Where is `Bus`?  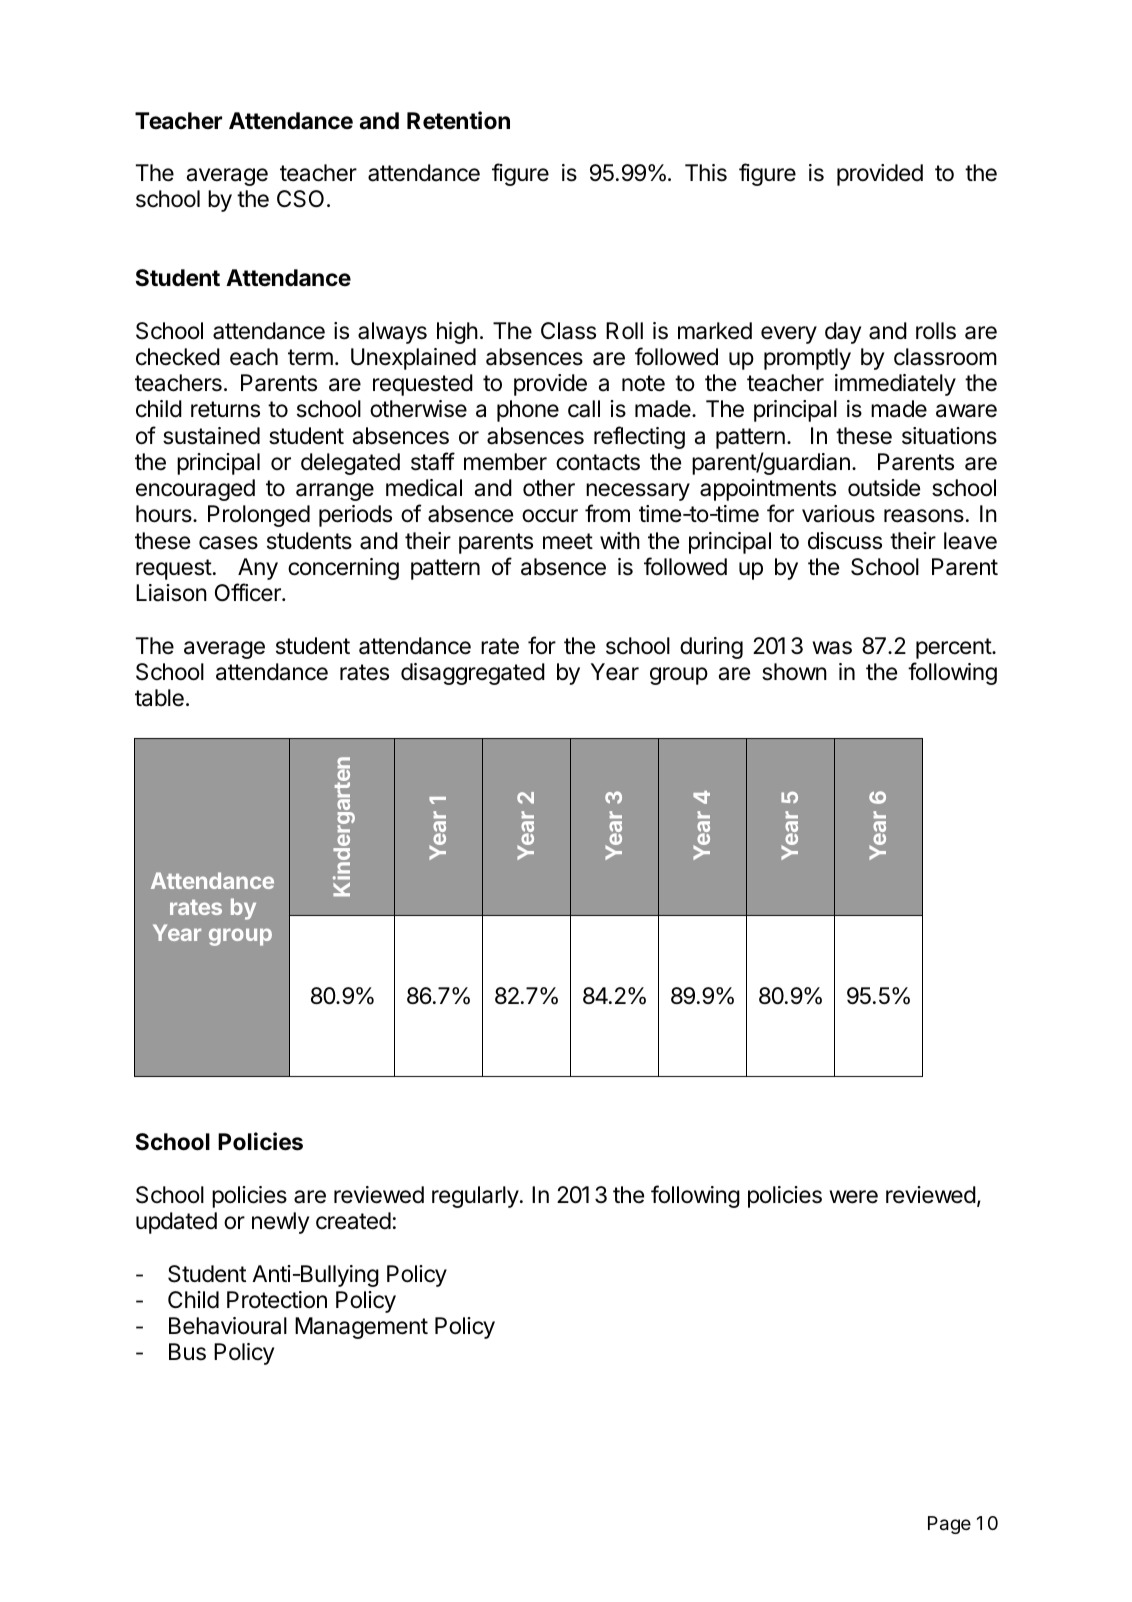
Bus is located at coordinates (187, 1352).
